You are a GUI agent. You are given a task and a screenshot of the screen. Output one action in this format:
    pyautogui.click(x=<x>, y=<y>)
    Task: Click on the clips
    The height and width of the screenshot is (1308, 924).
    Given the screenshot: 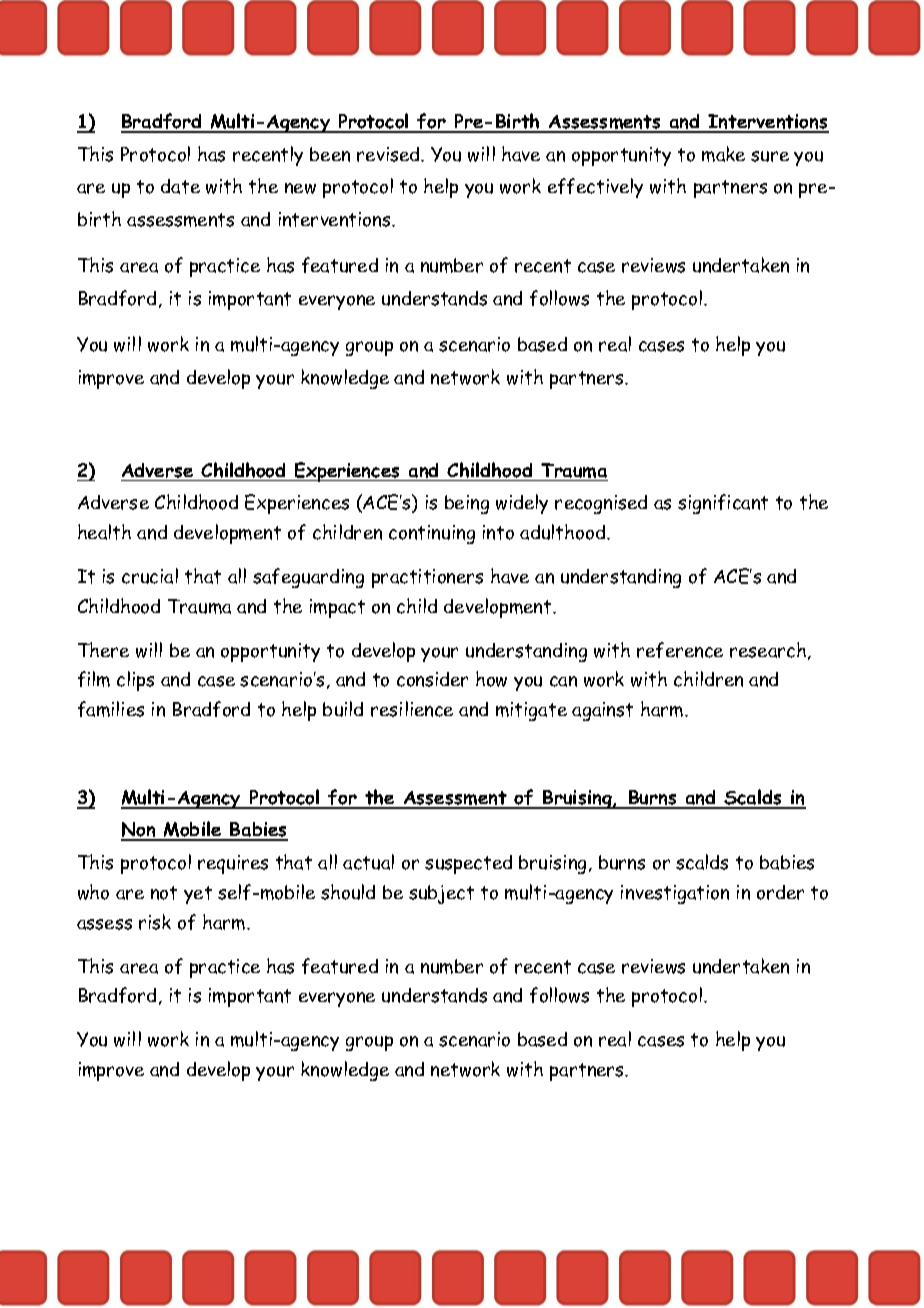 What is the action you would take?
    pyautogui.click(x=135, y=681)
